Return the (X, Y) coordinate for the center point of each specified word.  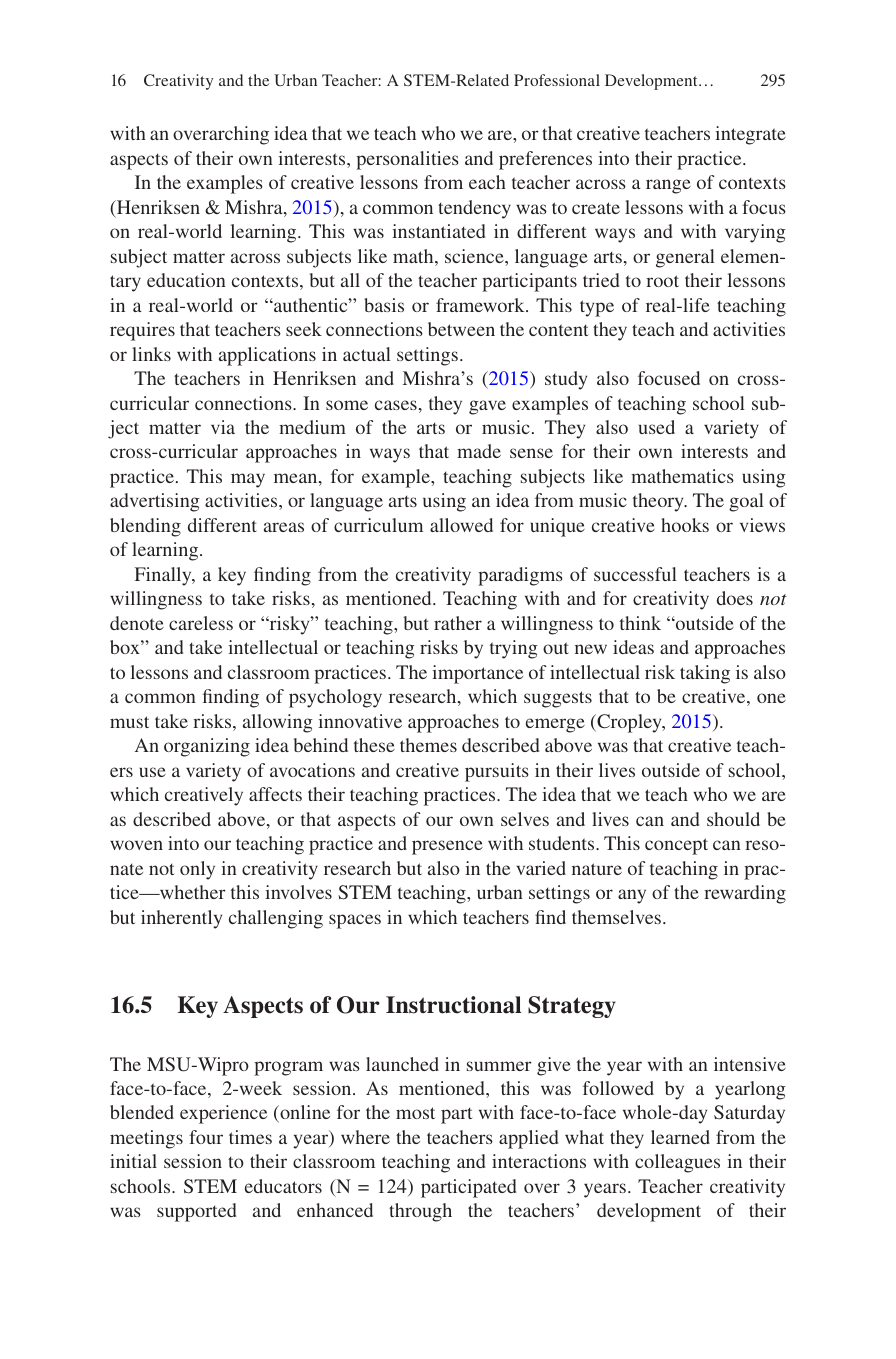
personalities (407, 160)
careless (201, 623)
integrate (750, 135)
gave (487, 407)
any (632, 896)
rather (458, 623)
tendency (474, 209)
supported (196, 1212)
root (662, 281)
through (420, 1212)
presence (447, 847)
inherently (181, 919)
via (223, 427)
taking (705, 674)
